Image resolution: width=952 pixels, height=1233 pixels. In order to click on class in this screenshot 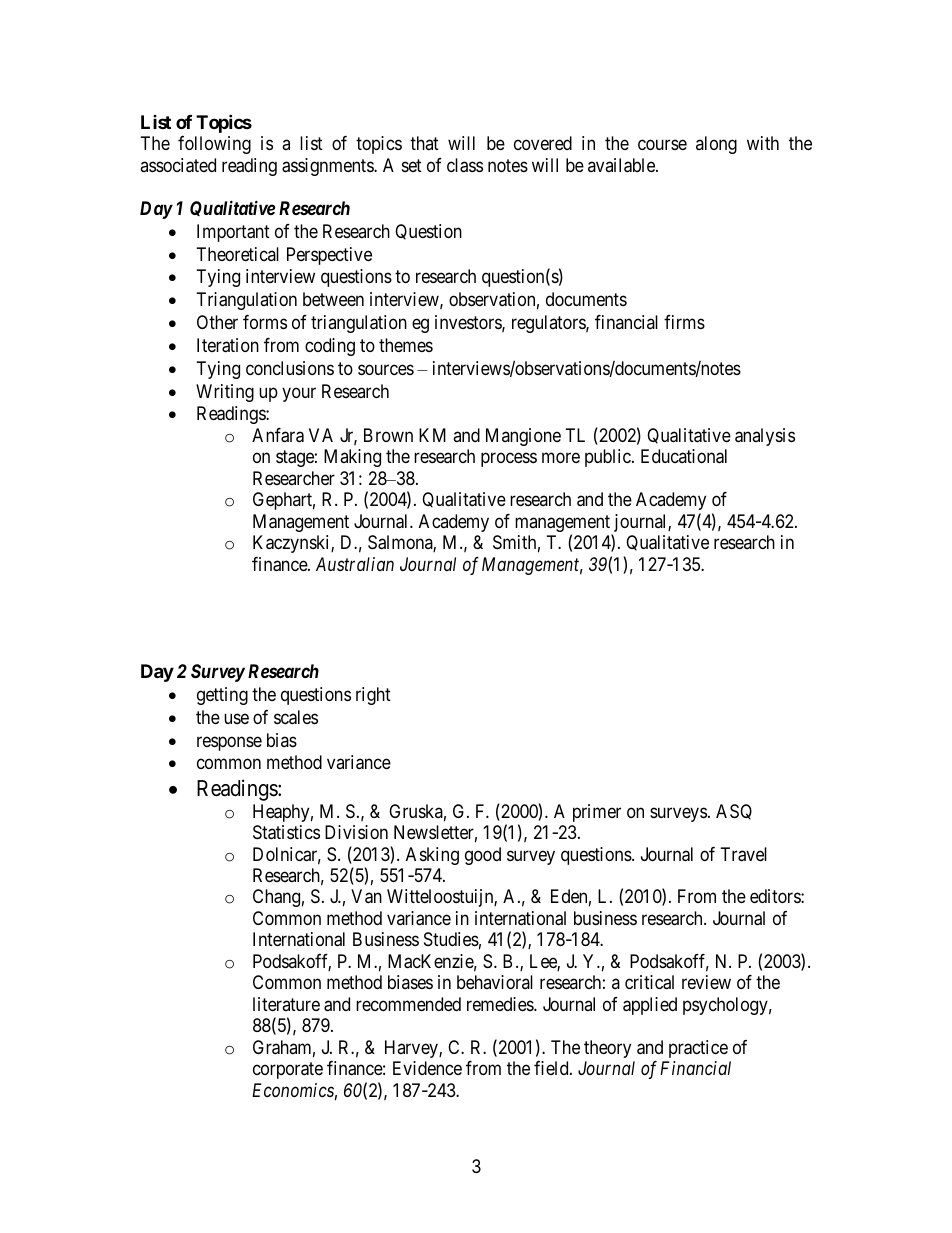, I will do `click(465, 165)`.
